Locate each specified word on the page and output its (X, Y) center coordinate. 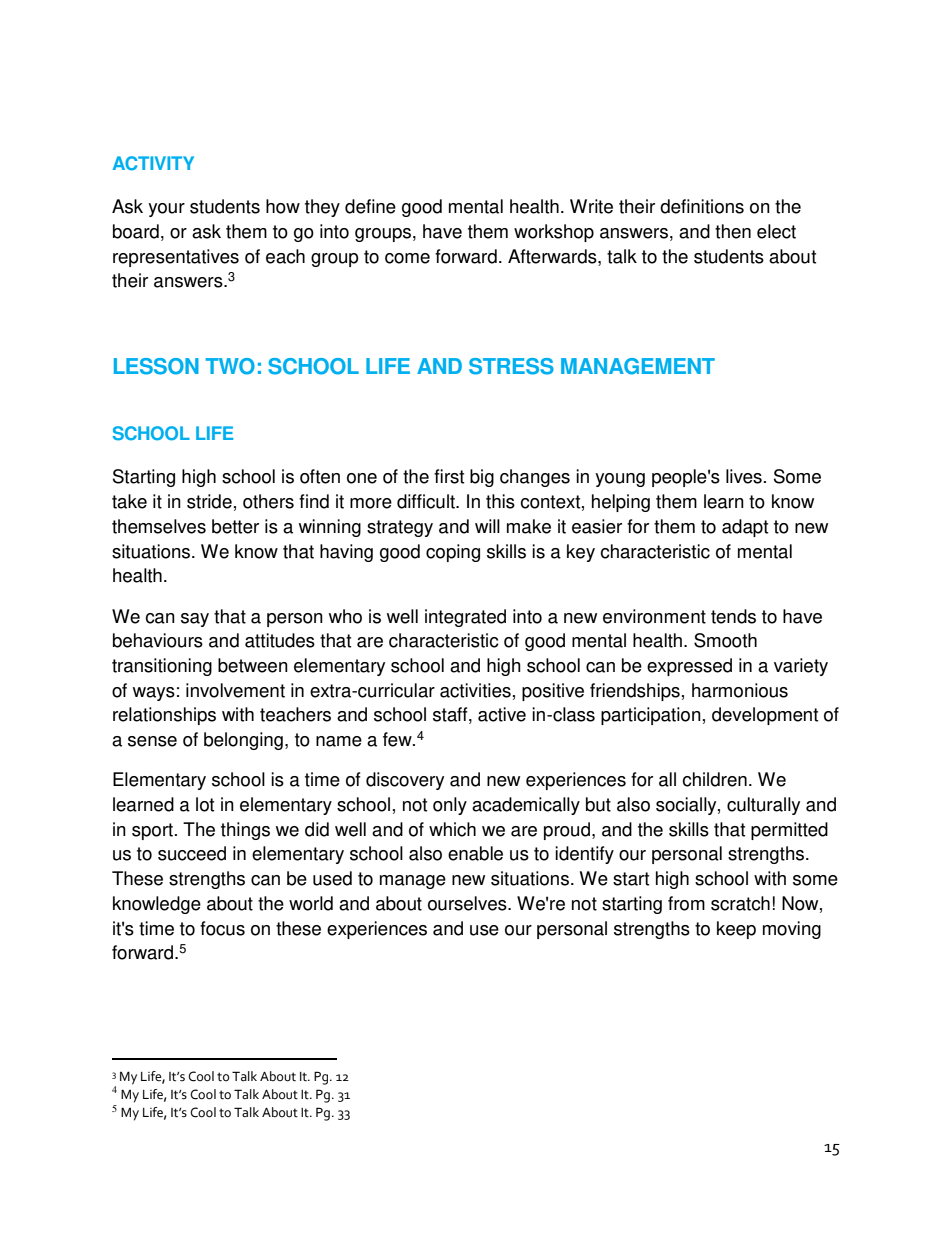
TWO (230, 366)
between (253, 665)
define (370, 206)
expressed (689, 667)
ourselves (468, 903)
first (449, 476)
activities (475, 690)
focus (222, 928)
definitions (702, 206)
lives (744, 476)
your (166, 210)
